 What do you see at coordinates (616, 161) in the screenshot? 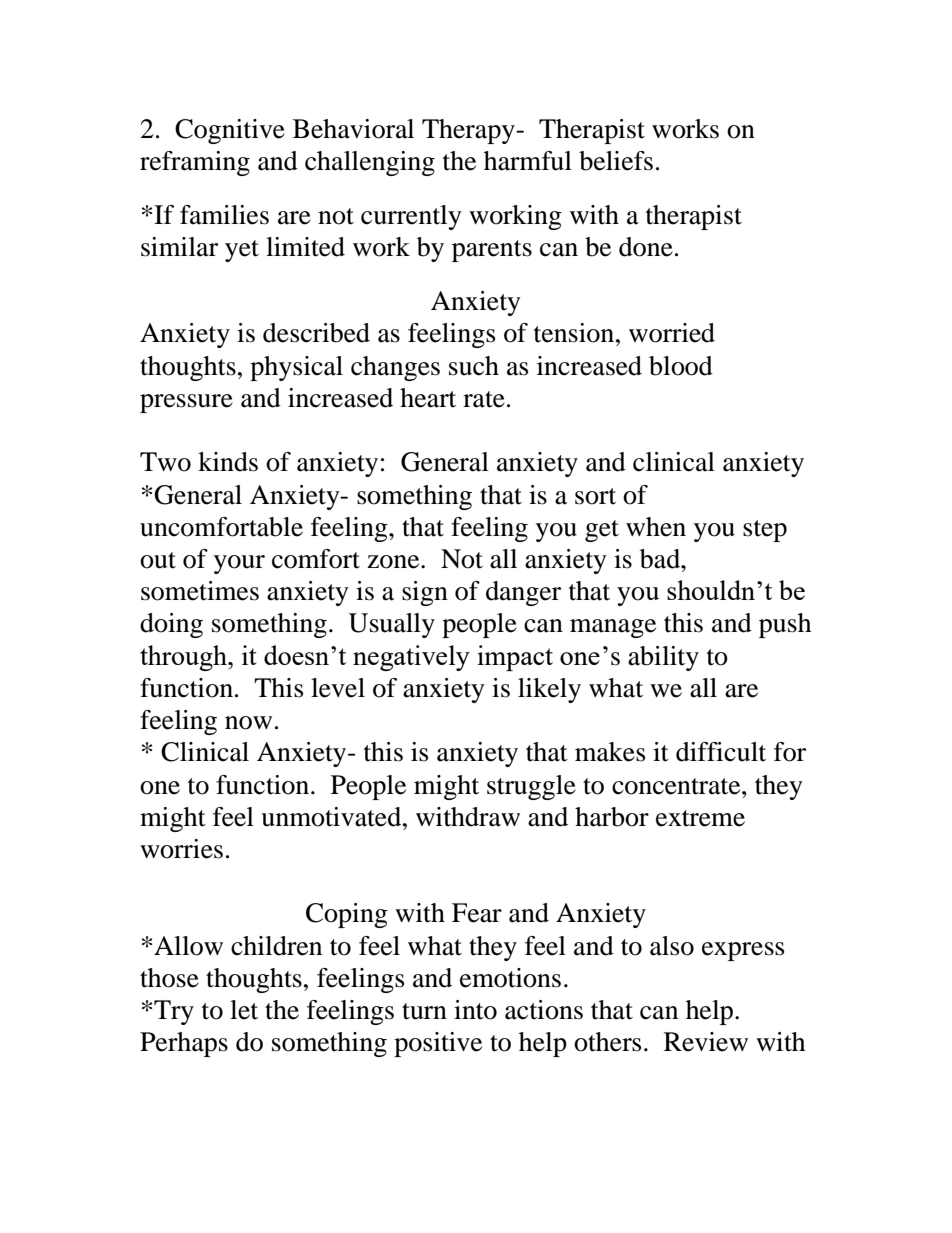
I see `beliefs` at bounding box center [616, 161].
